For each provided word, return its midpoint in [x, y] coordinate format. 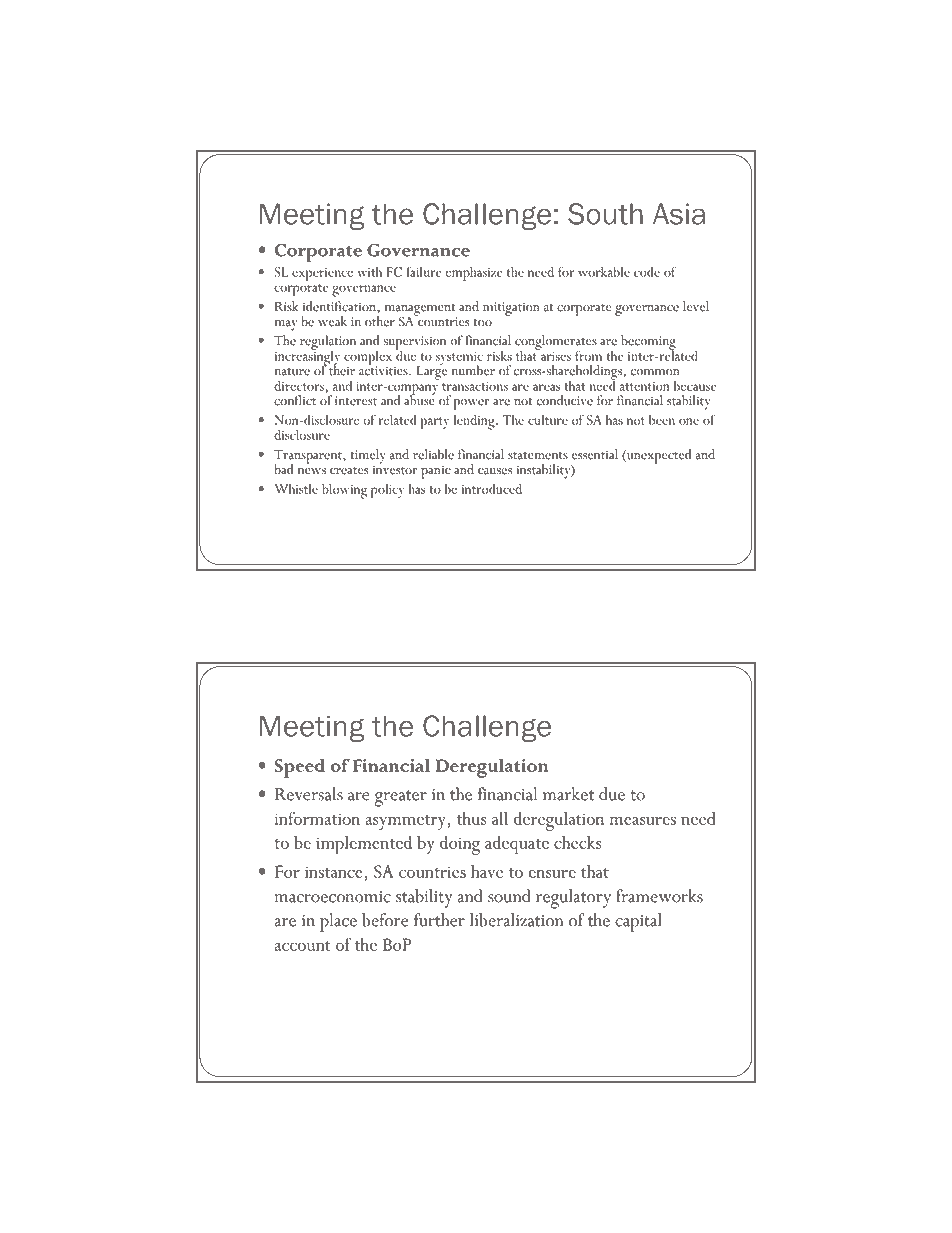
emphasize [474, 273]
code [647, 271]
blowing [344, 491]
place [338, 922]
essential [595, 454]
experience [322, 274]
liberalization [516, 920]
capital [638, 922]
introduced [491, 488]
